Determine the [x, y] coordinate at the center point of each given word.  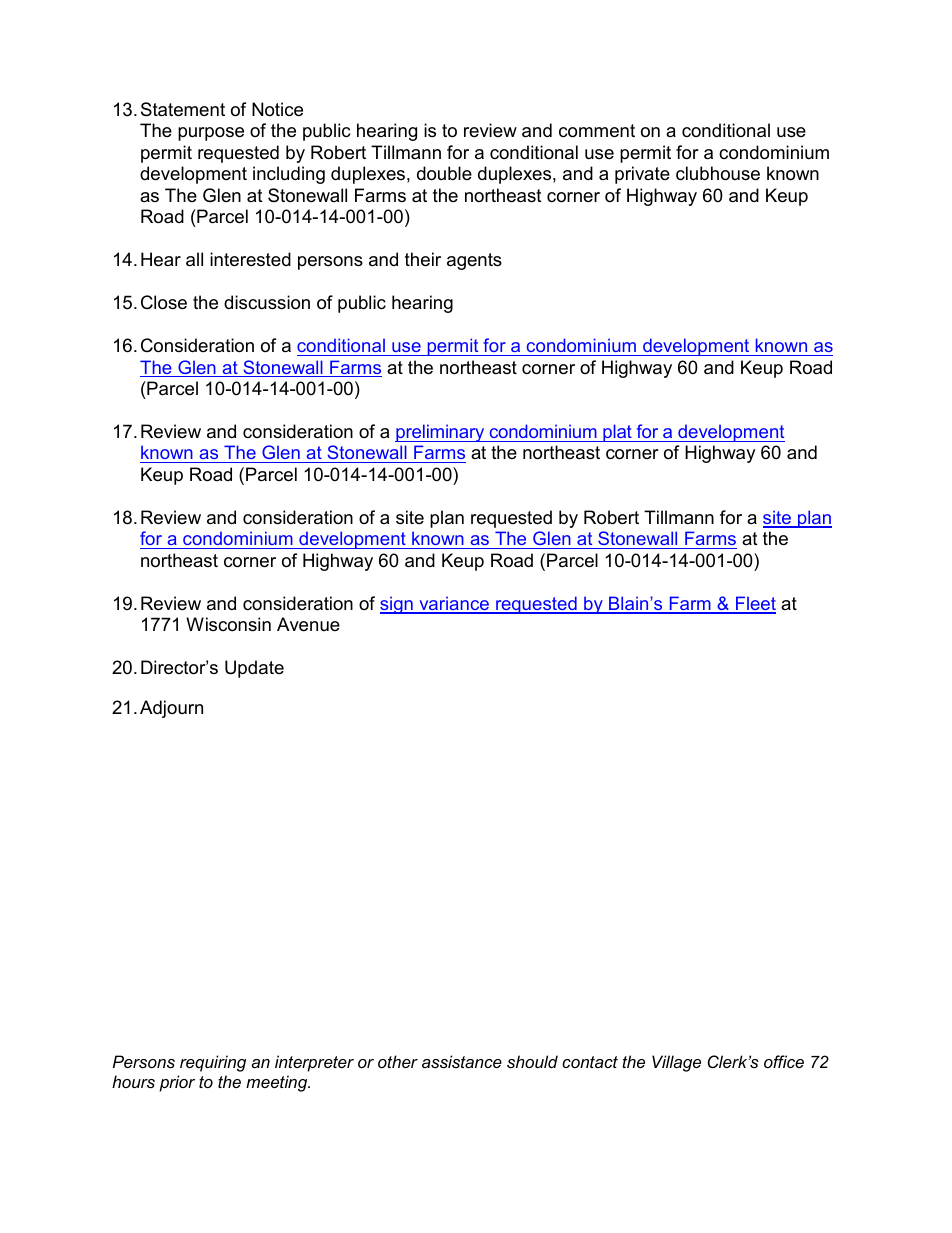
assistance [462, 1061]
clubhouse [718, 173]
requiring [213, 1063]
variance [454, 604]
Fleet [755, 604]
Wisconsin [228, 624]
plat [617, 433]
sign [397, 605]
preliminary [441, 433]
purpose [211, 134]
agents [474, 261]
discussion [267, 302]
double [444, 173]
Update [254, 669]
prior [177, 1083]
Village [676, 1063]
